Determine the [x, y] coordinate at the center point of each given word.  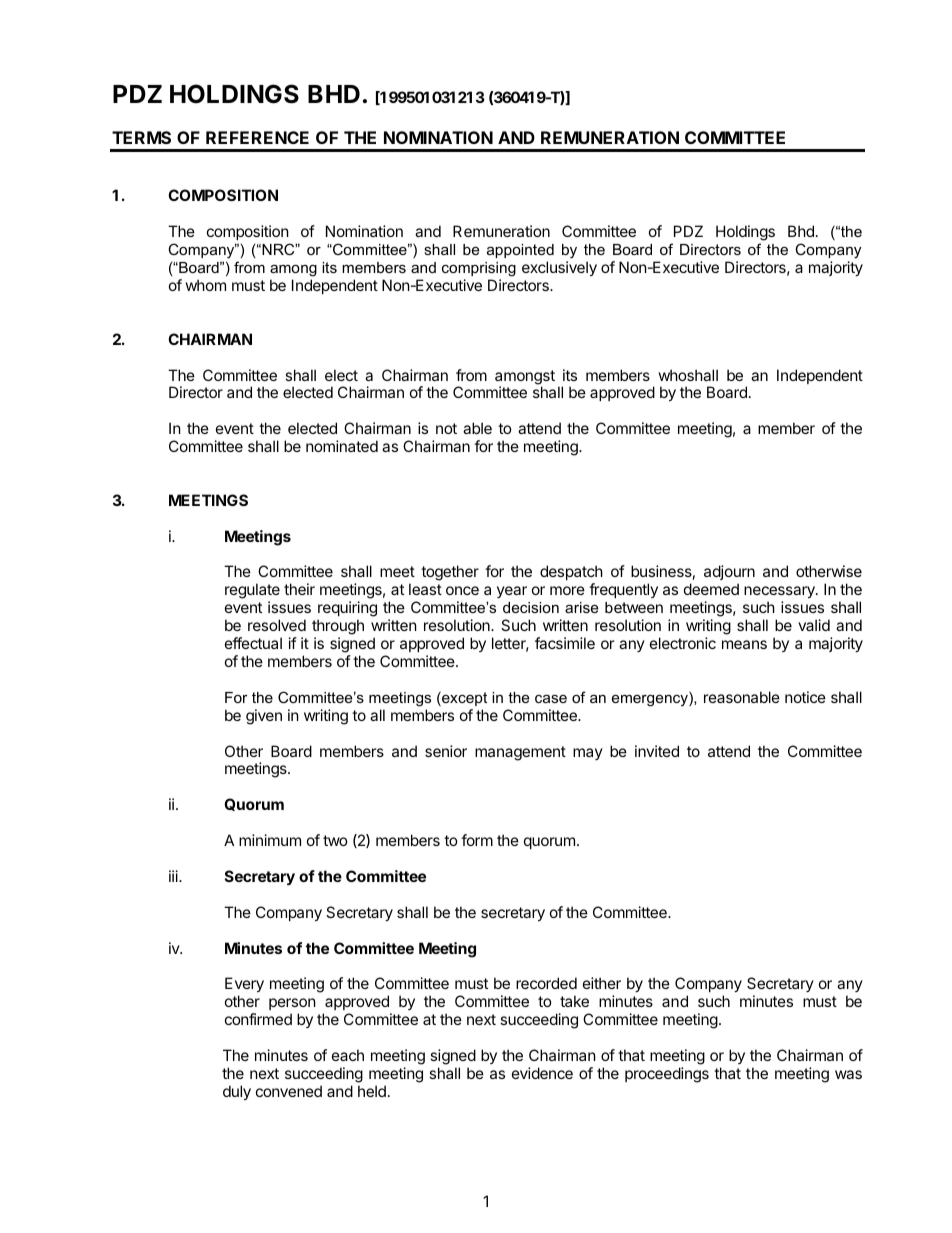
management [520, 753]
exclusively [559, 268]
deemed [711, 589]
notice [805, 697]
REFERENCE [257, 137]
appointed [520, 251]
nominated [342, 446]
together [450, 573]
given [264, 717]
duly [237, 1092]
